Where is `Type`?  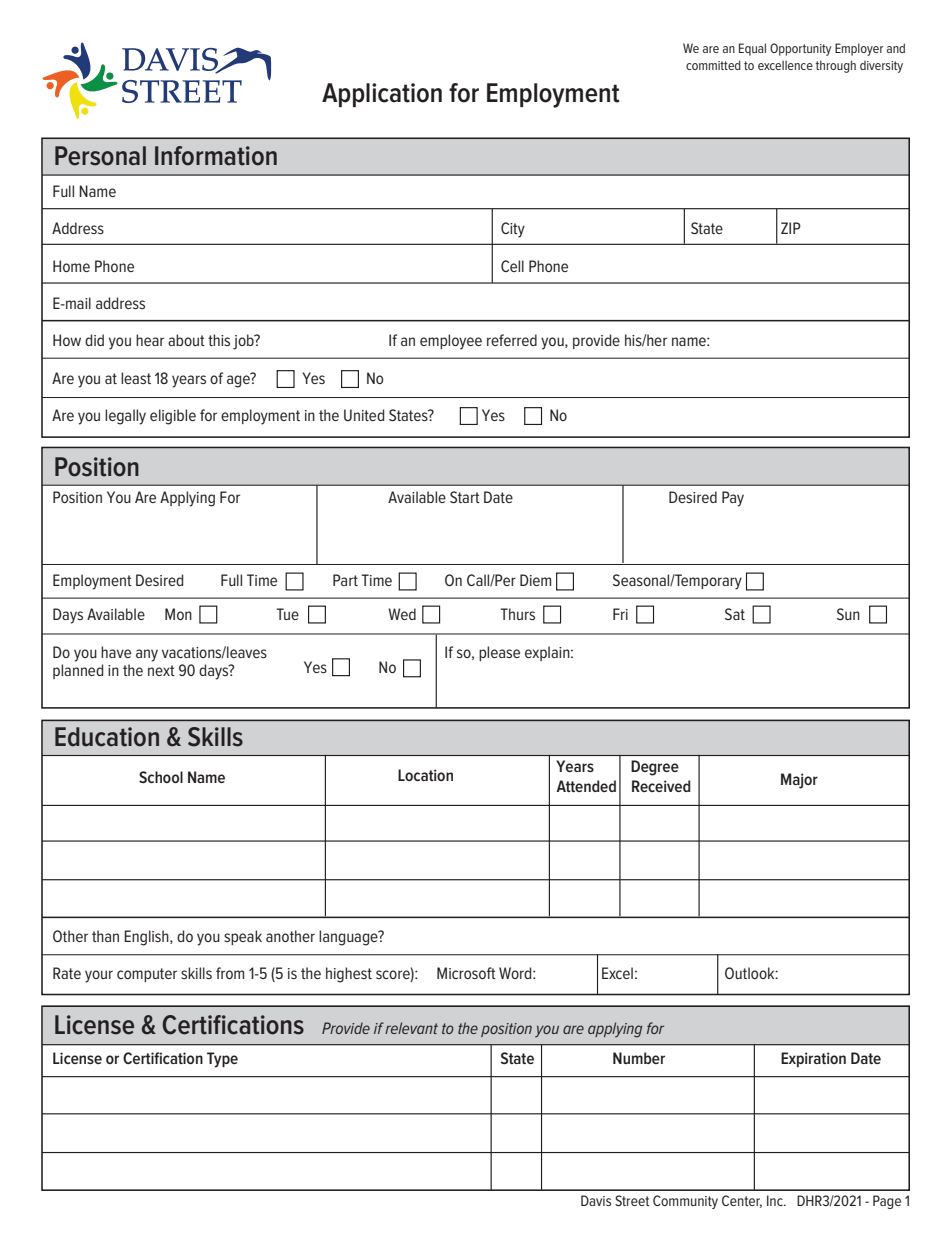 Type is located at coordinates (222, 1060).
